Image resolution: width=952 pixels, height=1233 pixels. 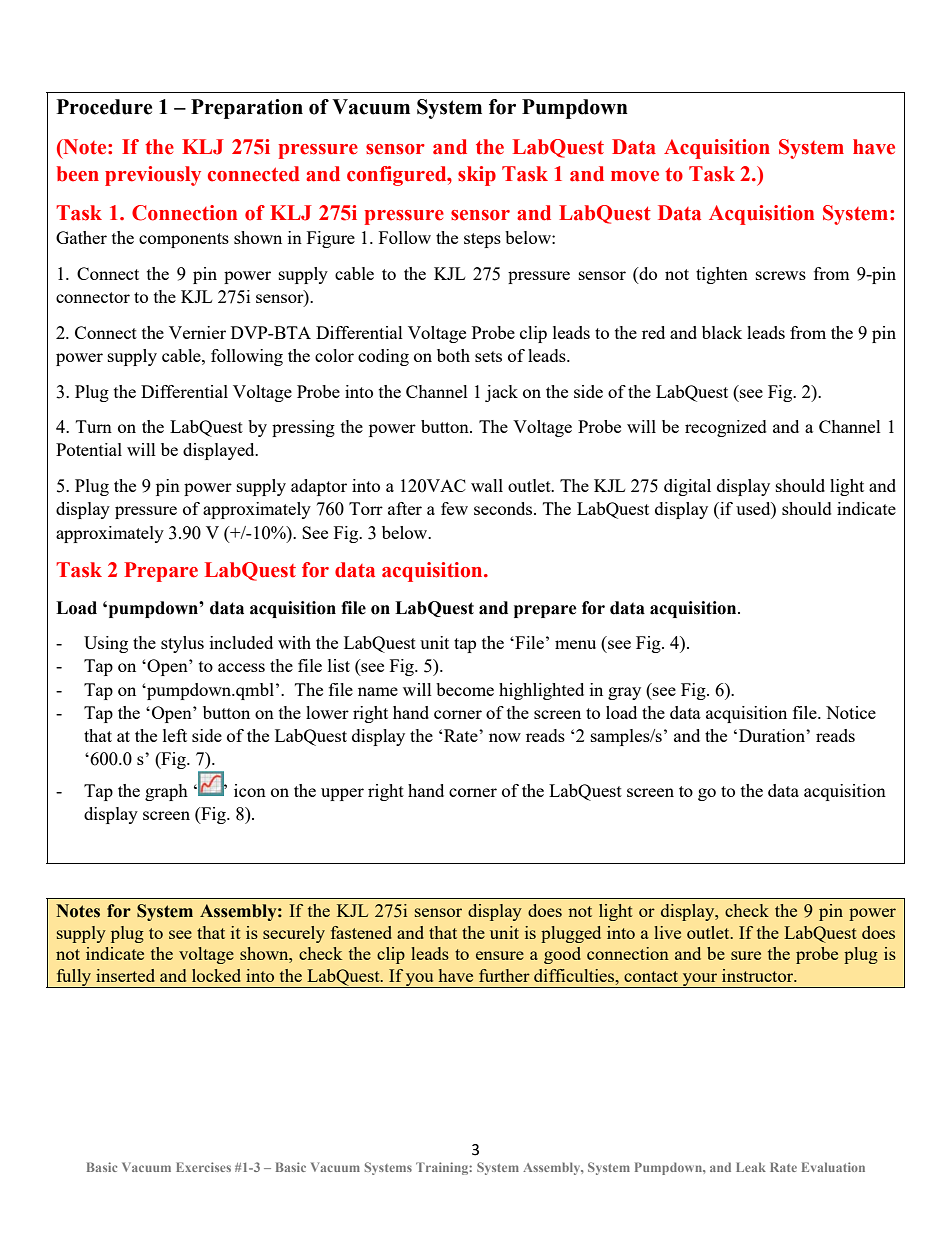 What do you see at coordinates (505, 737) in the screenshot?
I see `now` at bounding box center [505, 737].
